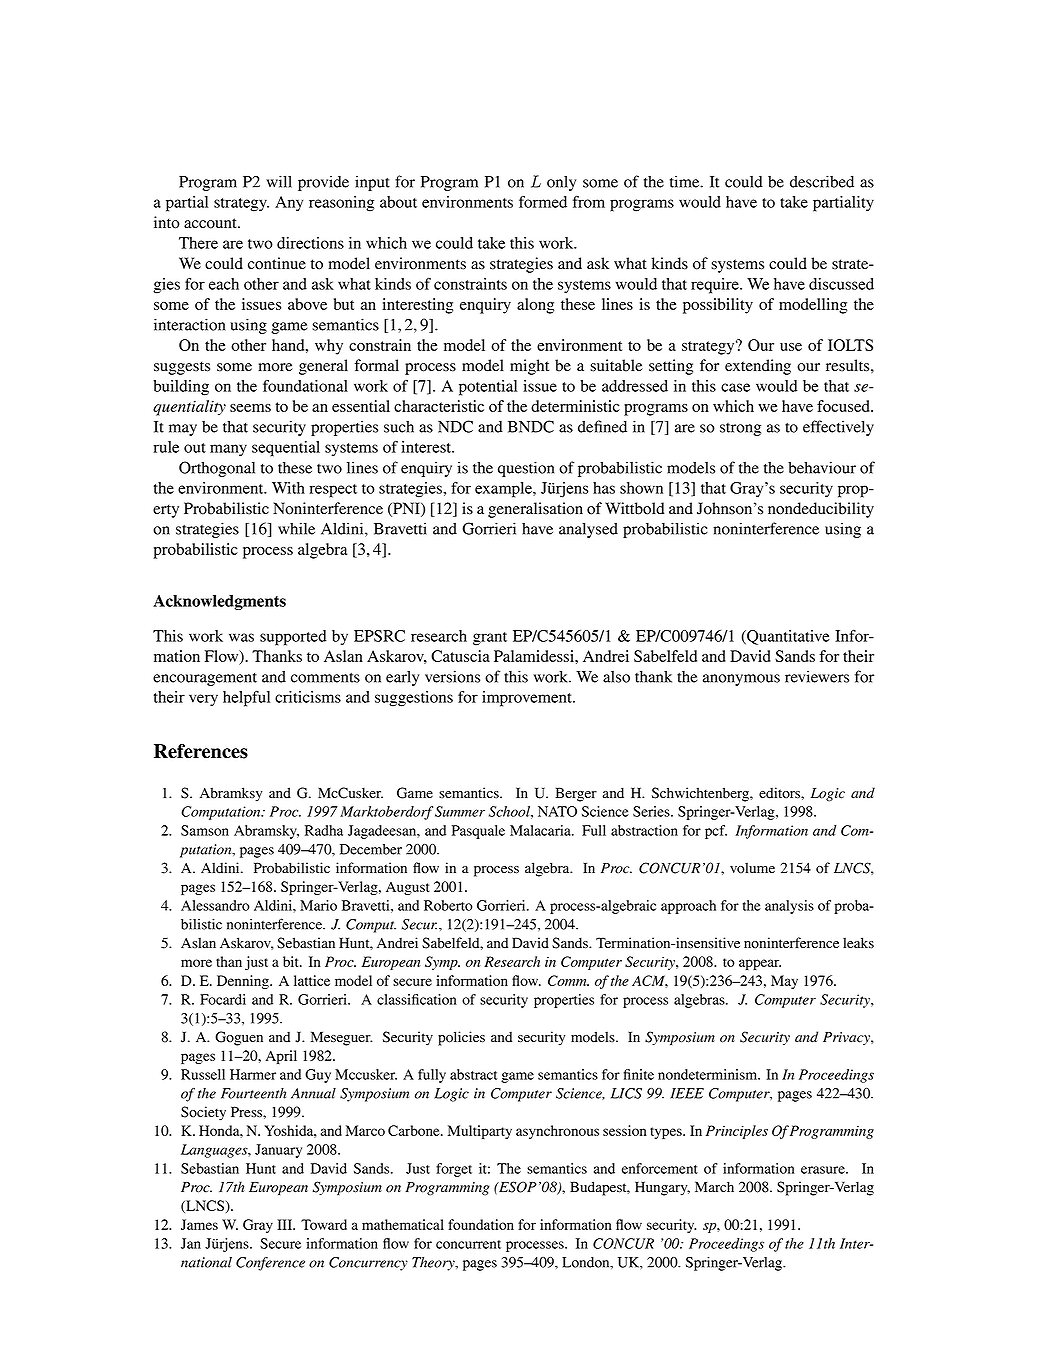 Image resolution: width=1043 pixels, height=1350 pixels. I want to click on III, so click(286, 1224).
